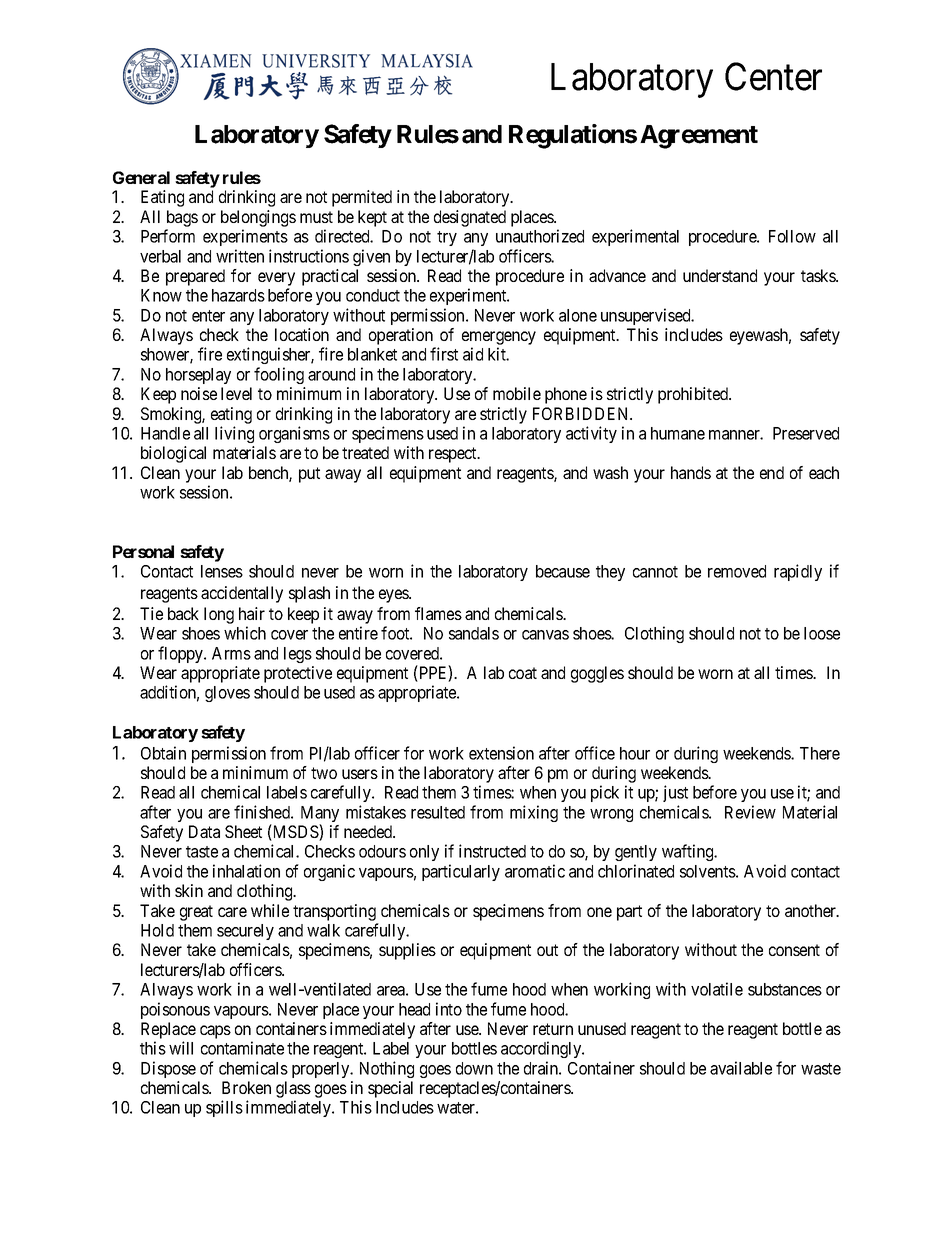 This image has height=1233, width=952. Describe the element at coordinates (246, 1087) in the image. I see `Broken` at that location.
